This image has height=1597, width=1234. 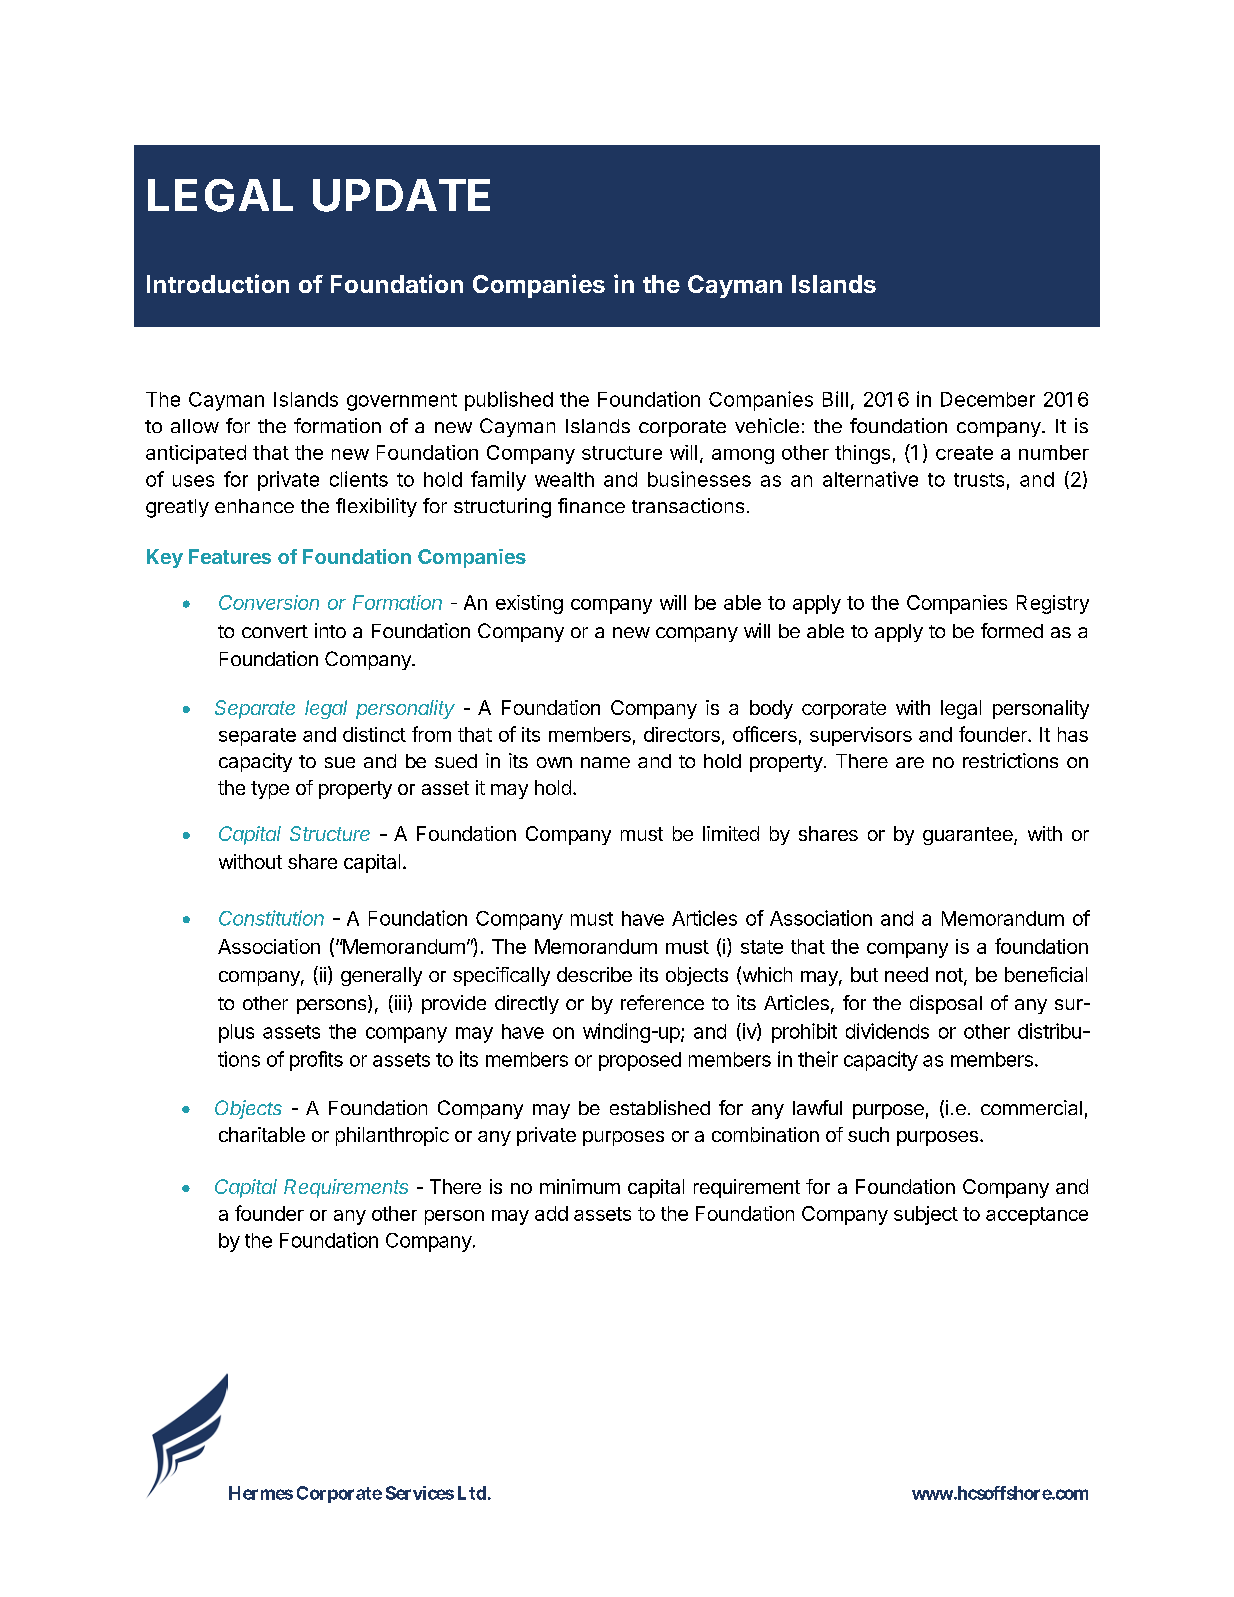 What do you see at coordinates (270, 790) in the image?
I see `type` at bounding box center [270, 790].
